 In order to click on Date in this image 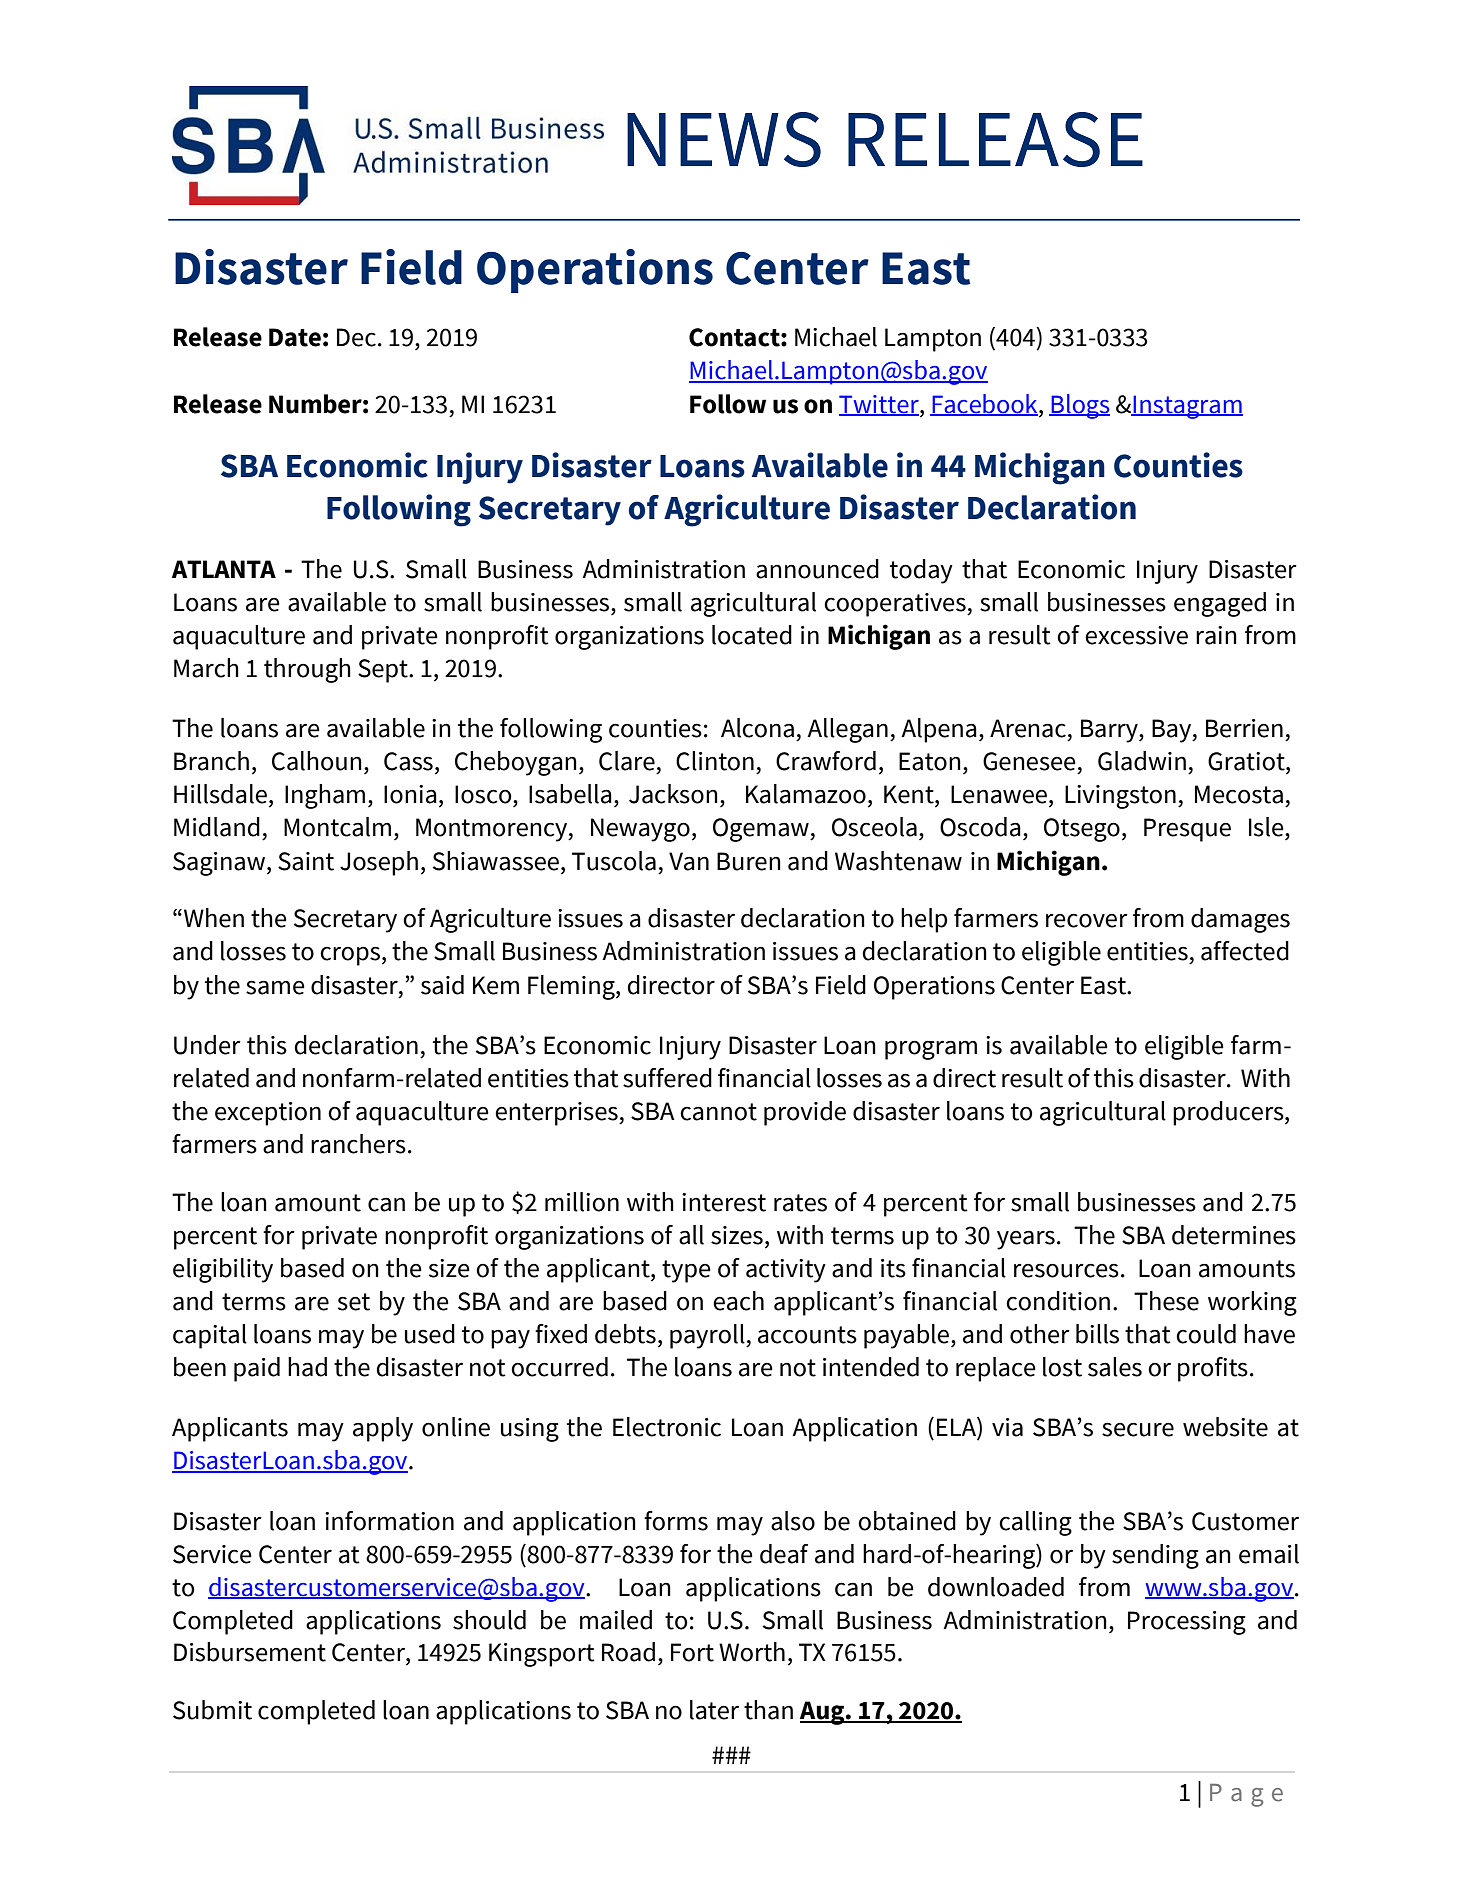, I will do `click(295, 337)`.
